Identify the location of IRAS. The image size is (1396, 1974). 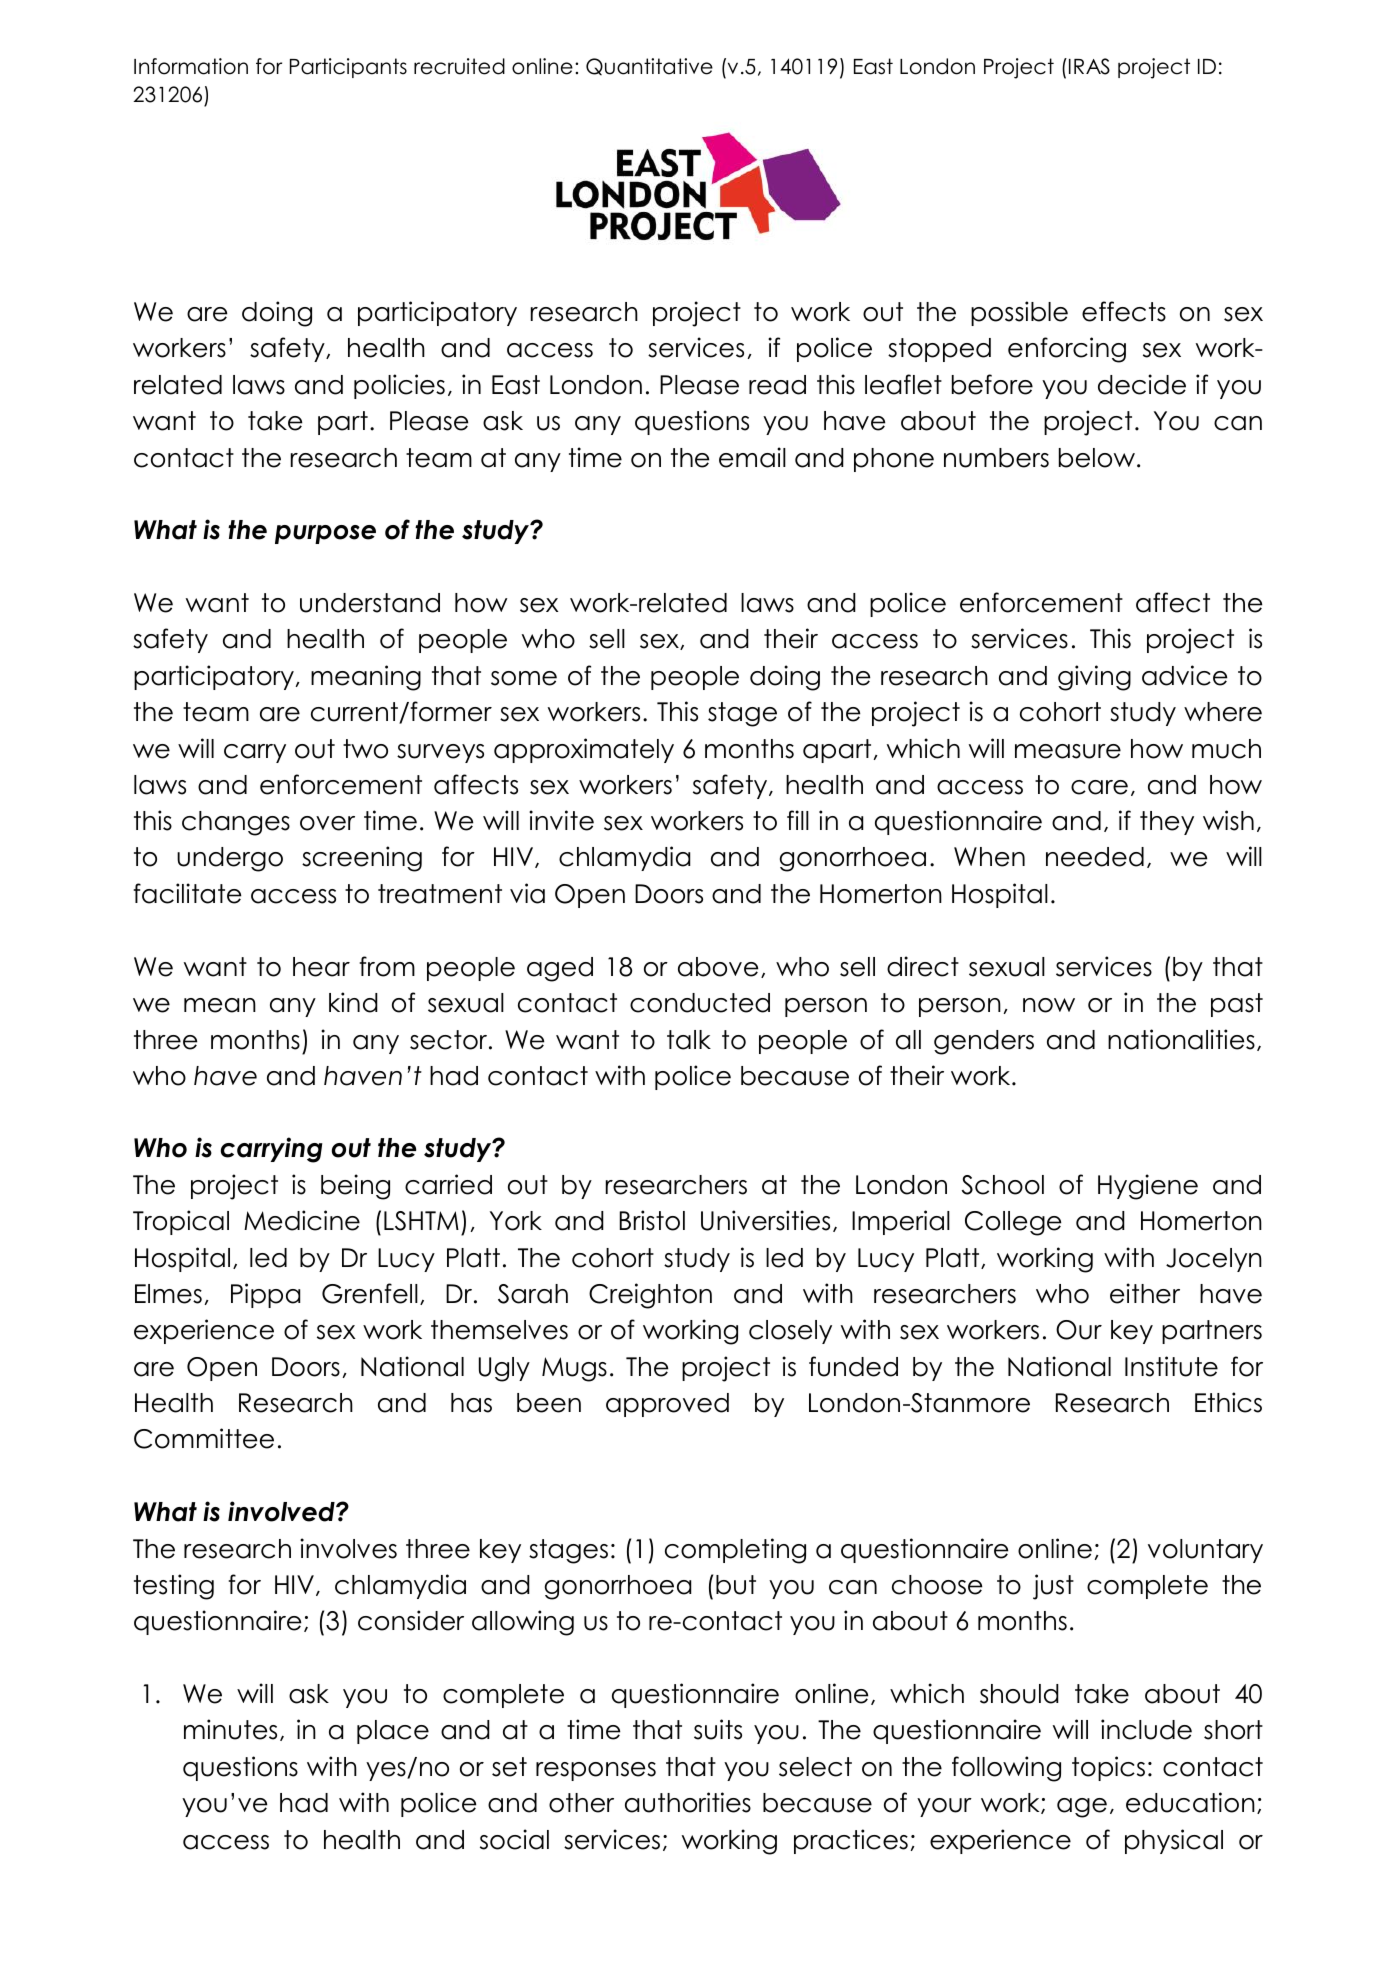
(1088, 66).
